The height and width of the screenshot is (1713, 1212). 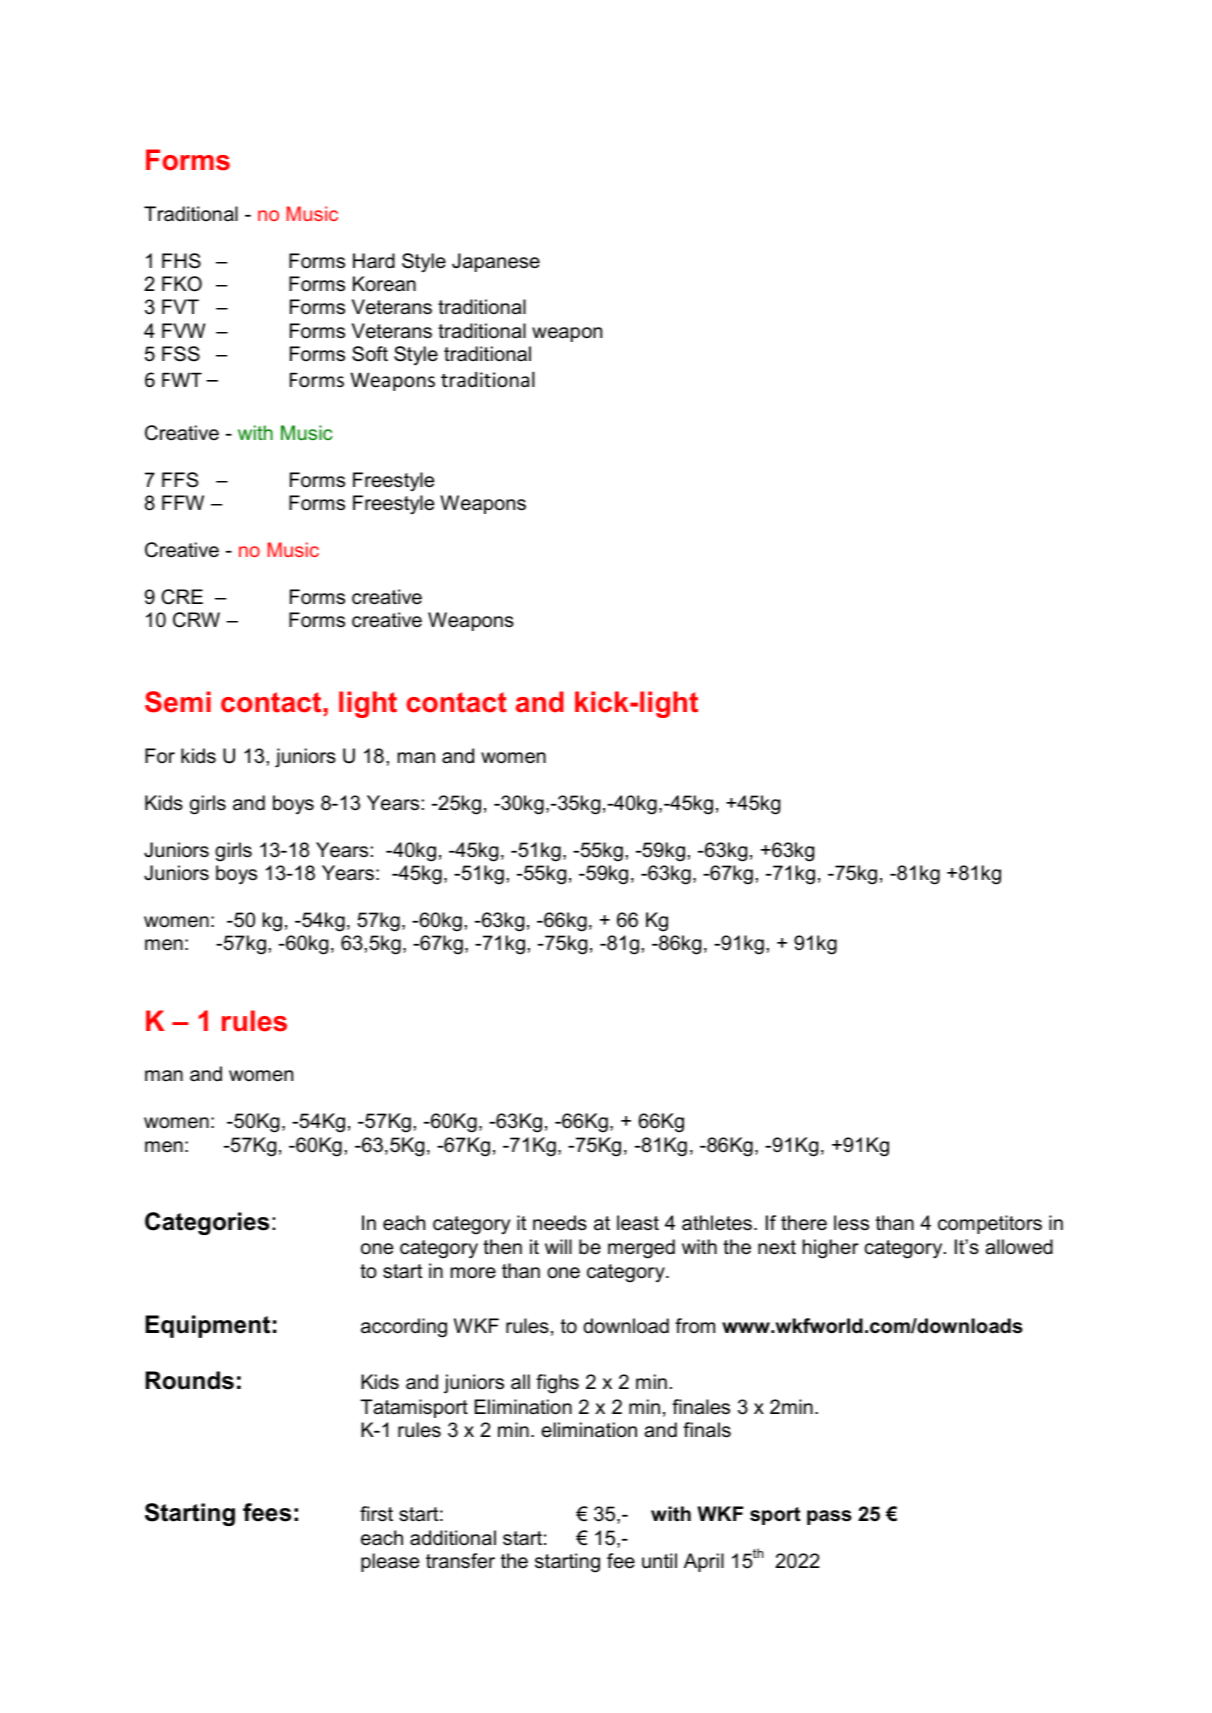 I want to click on Soft, so click(x=370, y=354).
